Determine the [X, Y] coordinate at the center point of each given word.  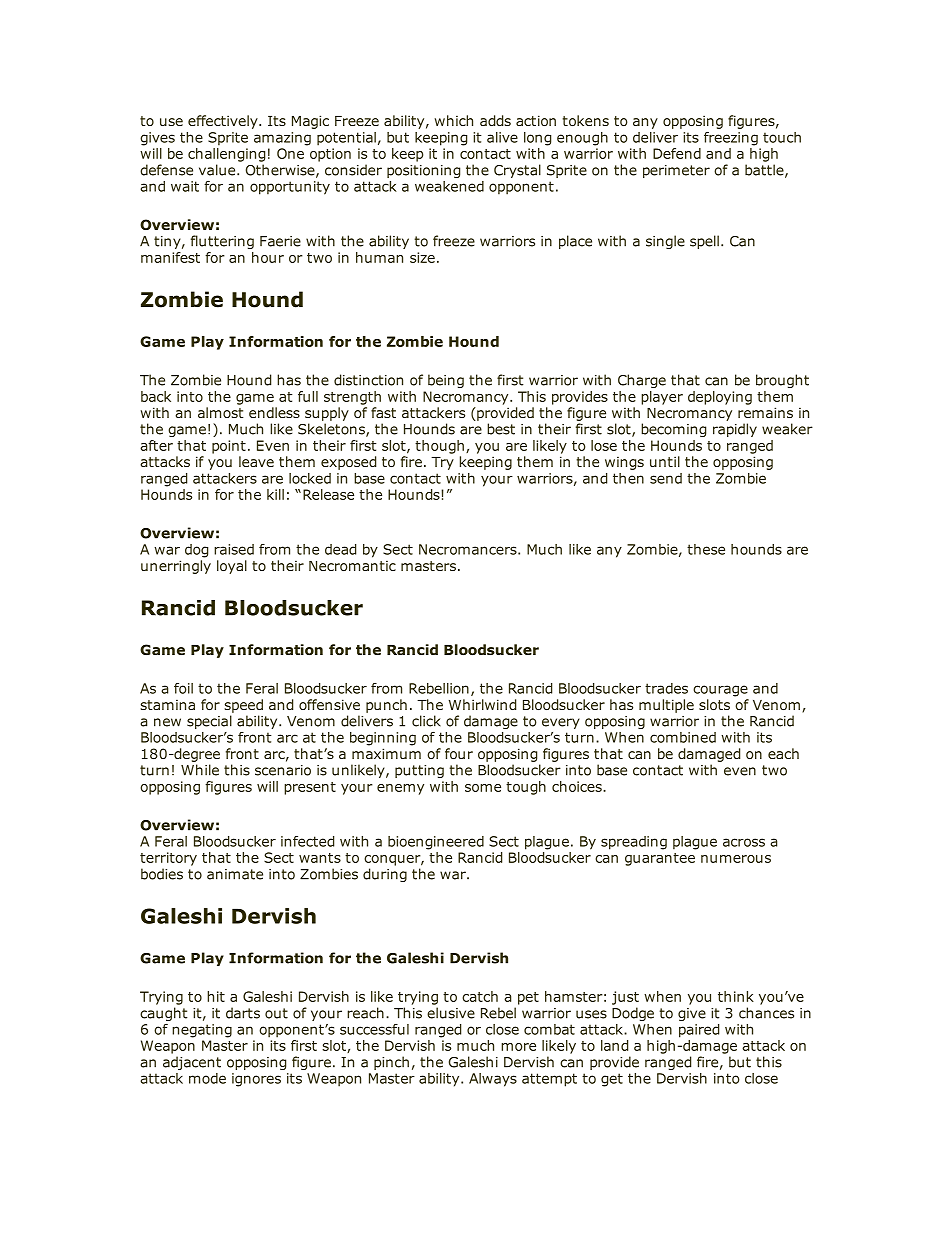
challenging [226, 155]
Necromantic [352, 565]
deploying [720, 398]
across [744, 842]
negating [202, 1031]
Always [493, 1080]
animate [235, 874]
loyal [232, 567]
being [446, 381]
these [706, 549]
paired [699, 1031]
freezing [731, 139]
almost [221, 412]
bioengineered [436, 843]
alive [502, 137]
